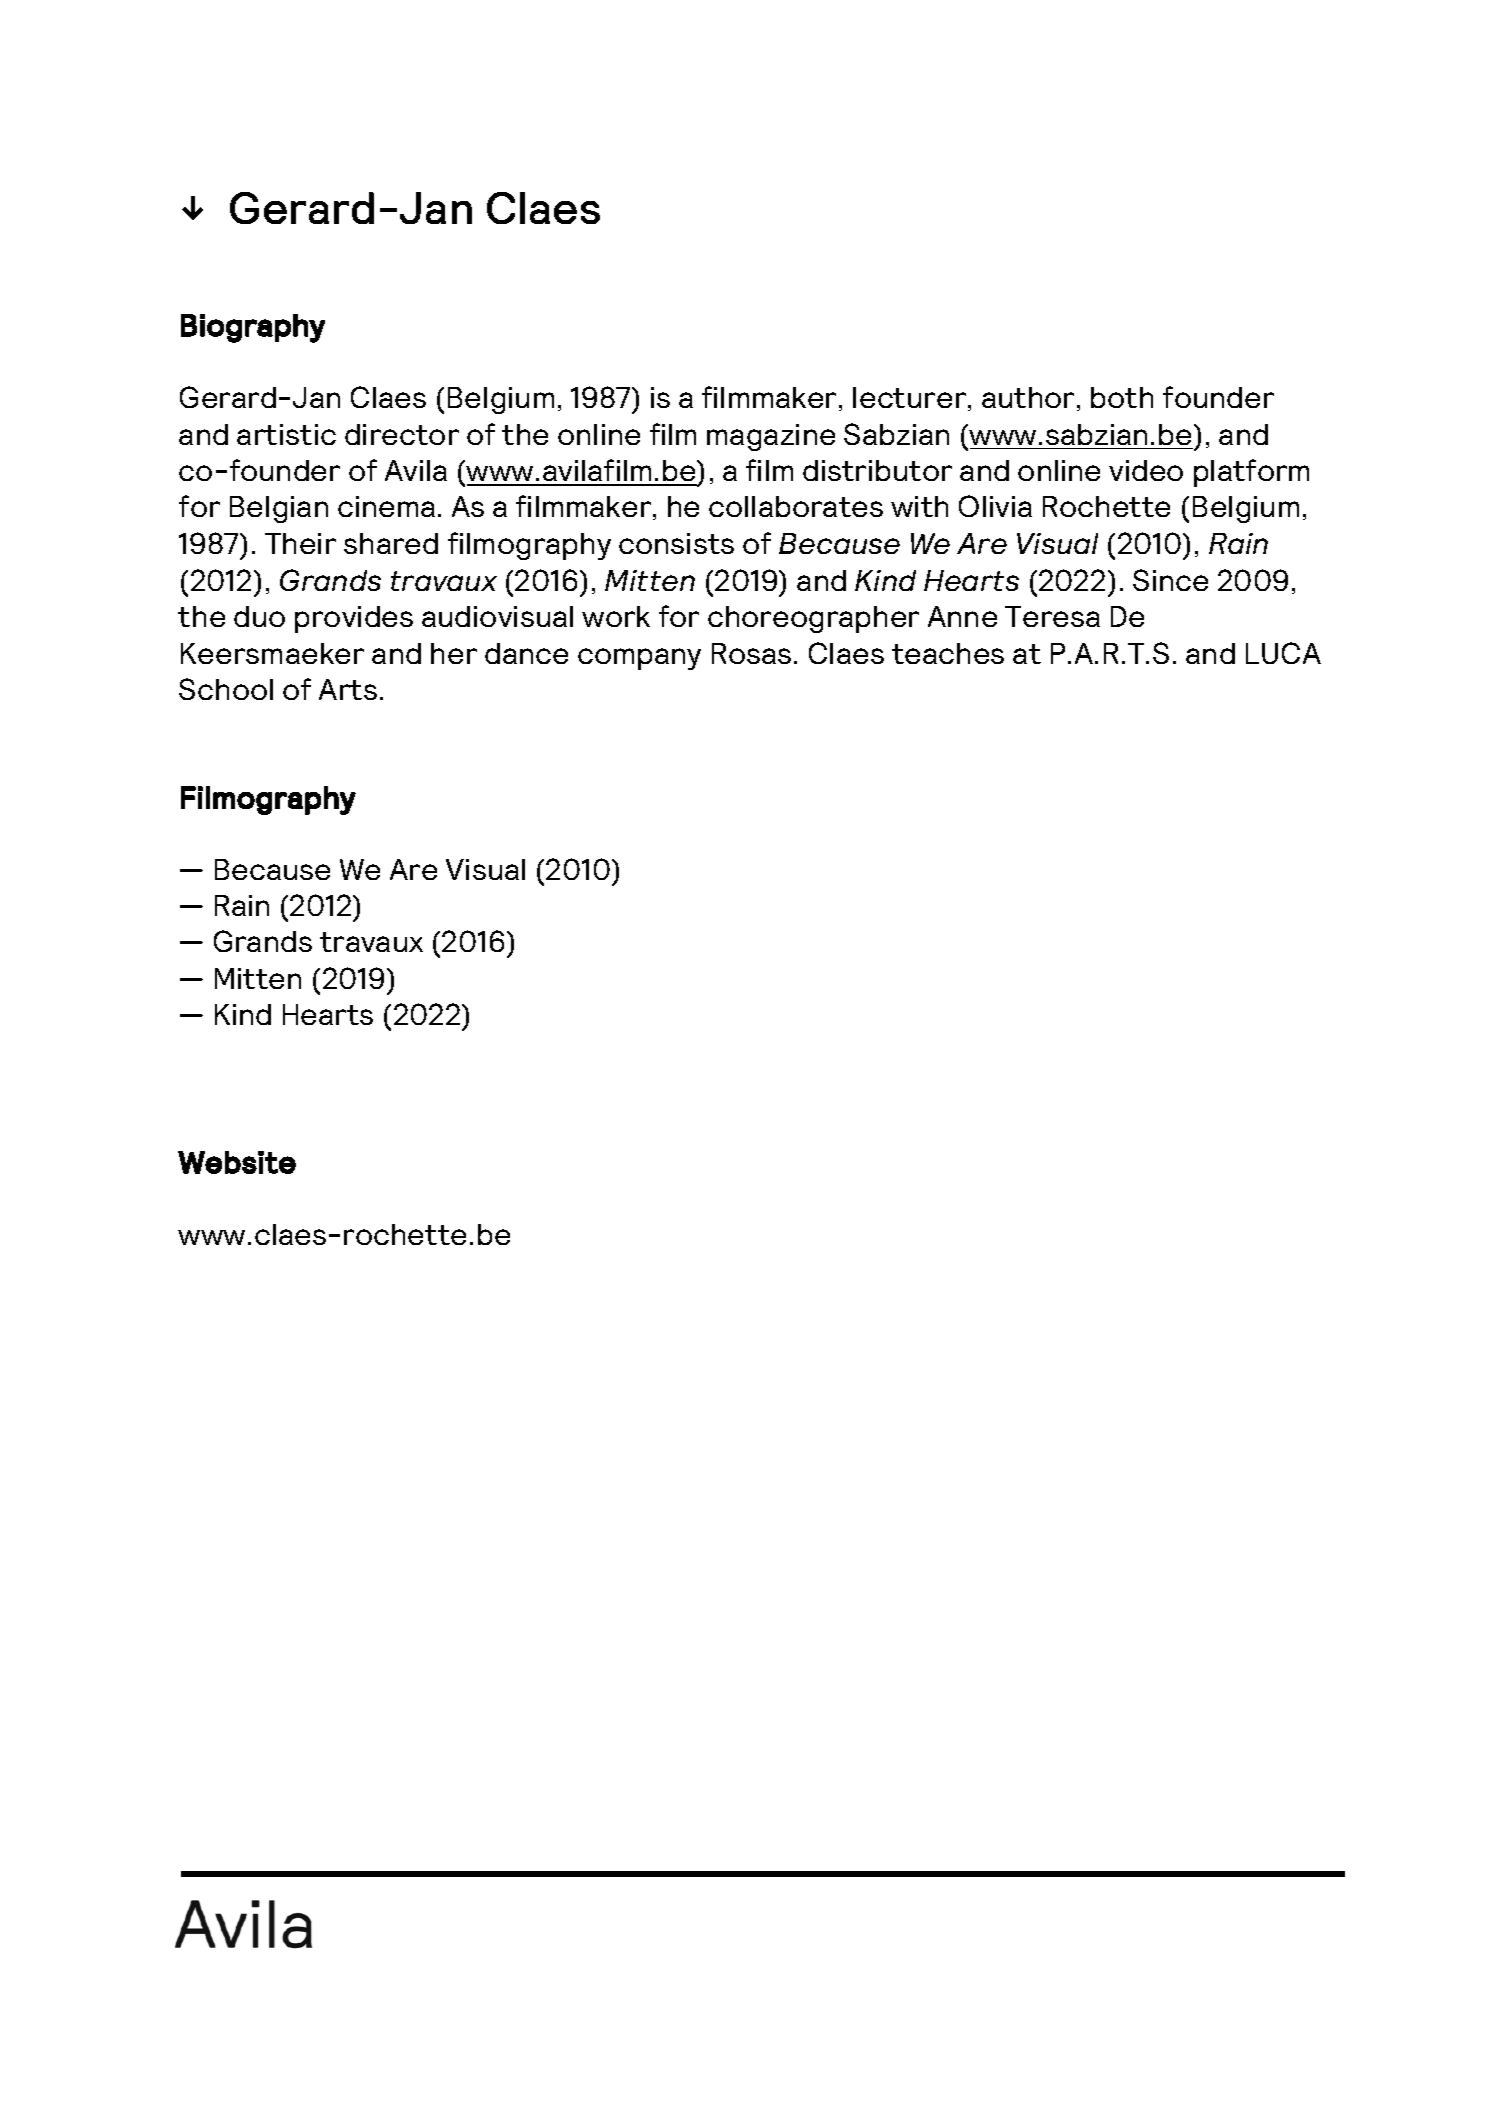 This screenshot has height=2128, width=1504. Describe the element at coordinates (226, 689) in the screenshot. I see `School` at that location.
